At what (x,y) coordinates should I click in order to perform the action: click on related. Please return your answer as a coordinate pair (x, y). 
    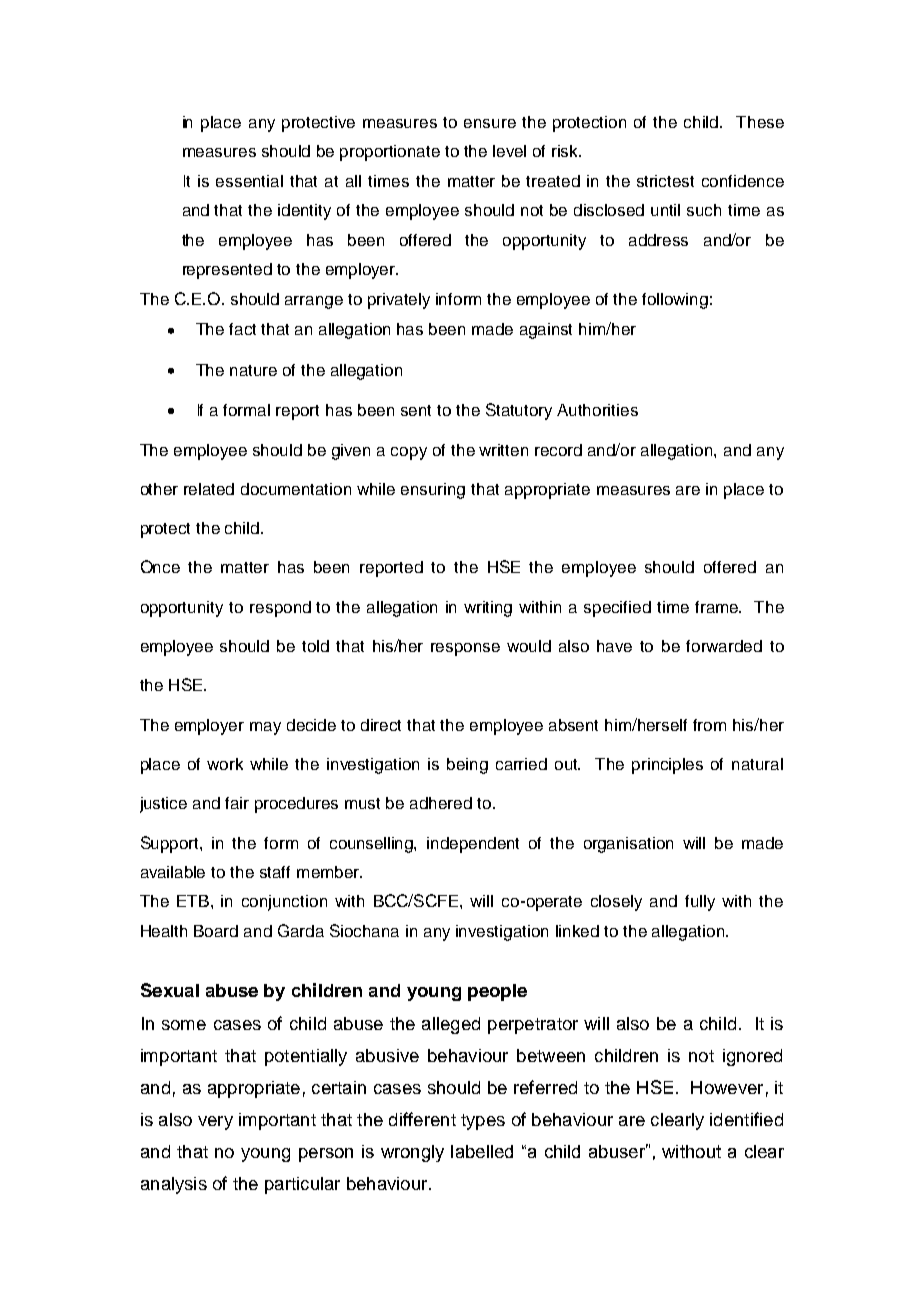
    Looking at the image, I should click on (209, 489).
